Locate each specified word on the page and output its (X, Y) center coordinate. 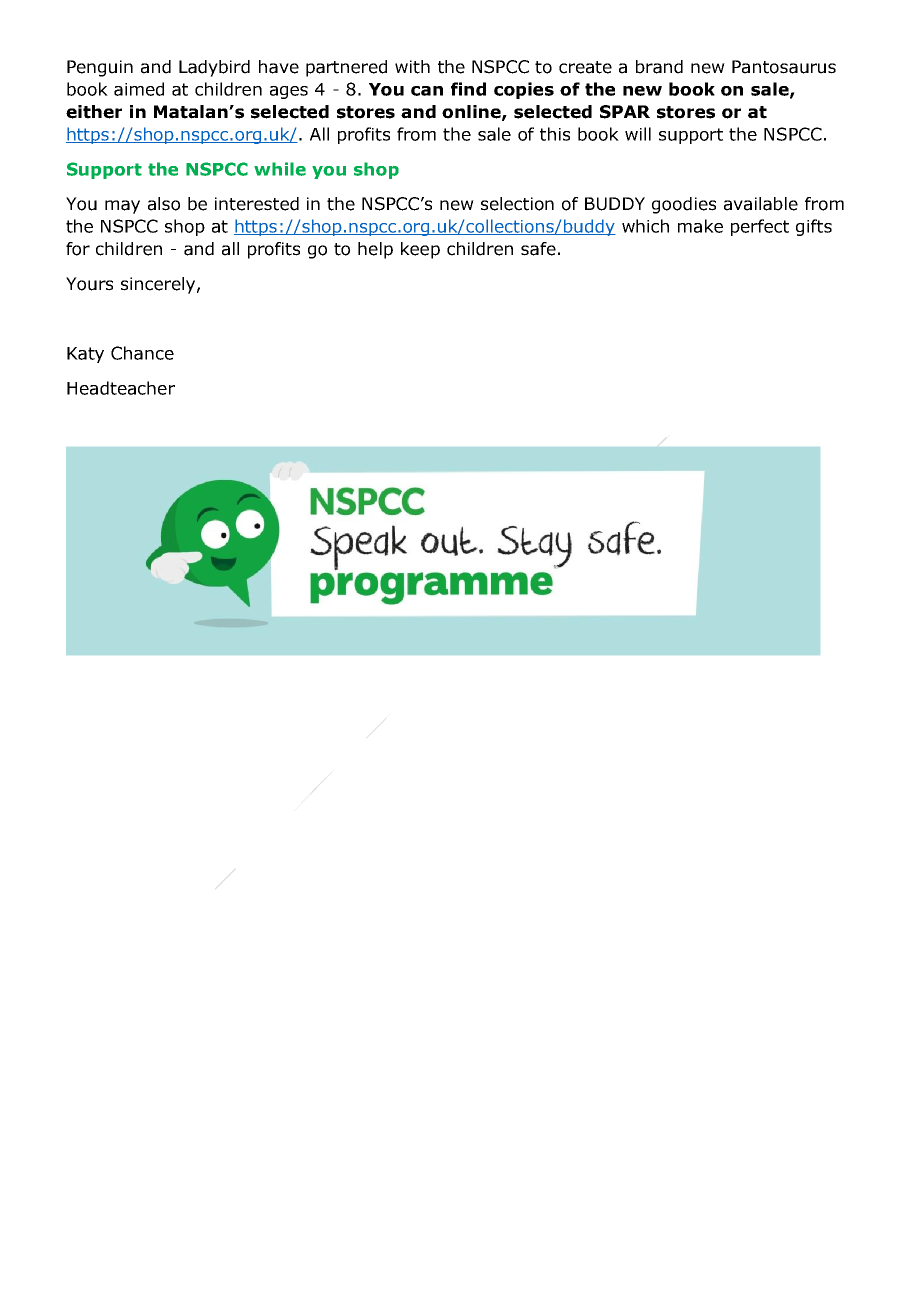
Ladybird (214, 68)
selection (517, 204)
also (164, 204)
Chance (142, 353)
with (412, 67)
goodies (684, 205)
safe (538, 249)
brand (659, 67)
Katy (85, 355)
